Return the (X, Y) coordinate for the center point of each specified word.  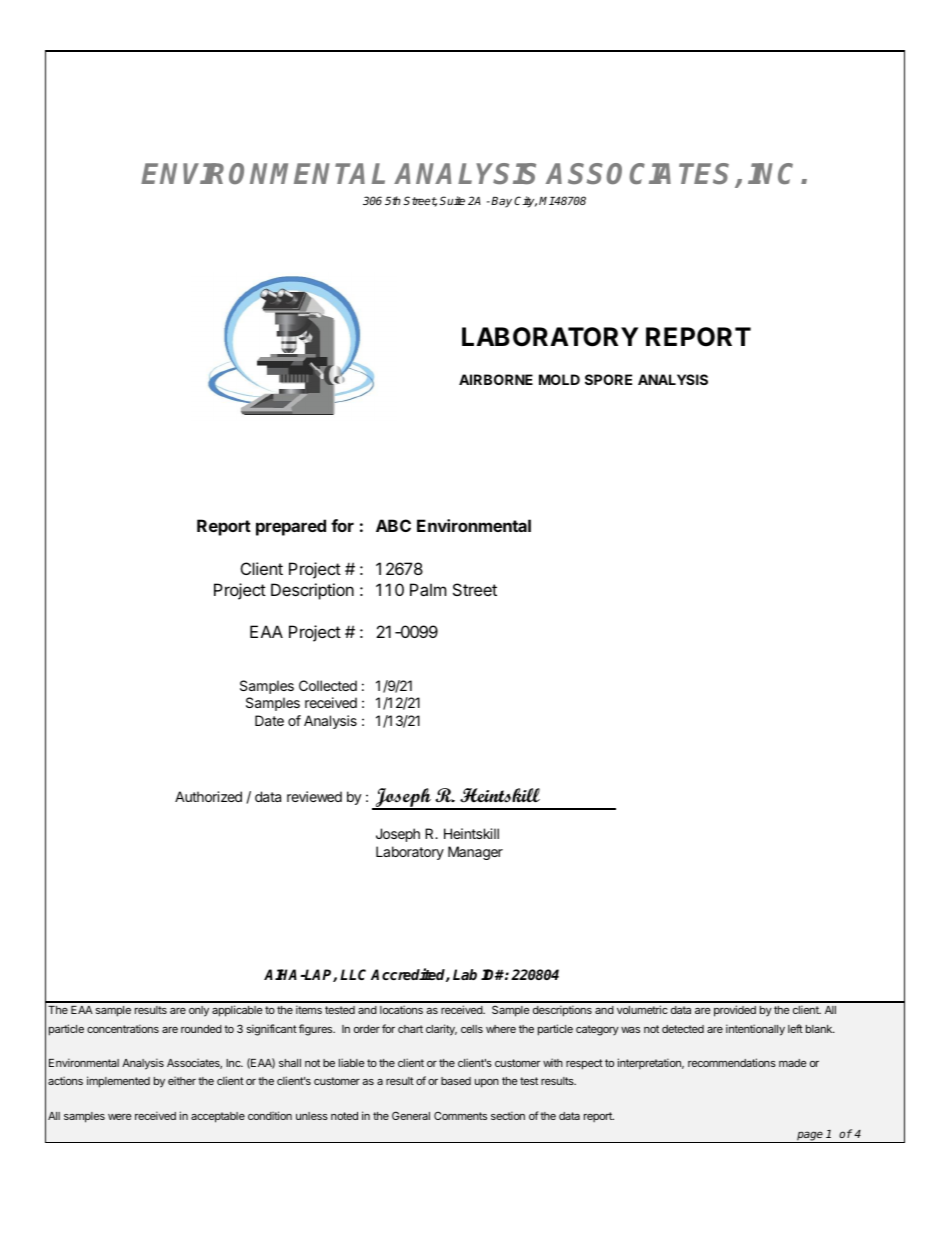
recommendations (732, 1062)
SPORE (608, 379)
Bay (501, 202)
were (119, 1117)
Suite (452, 200)
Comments (460, 1115)
